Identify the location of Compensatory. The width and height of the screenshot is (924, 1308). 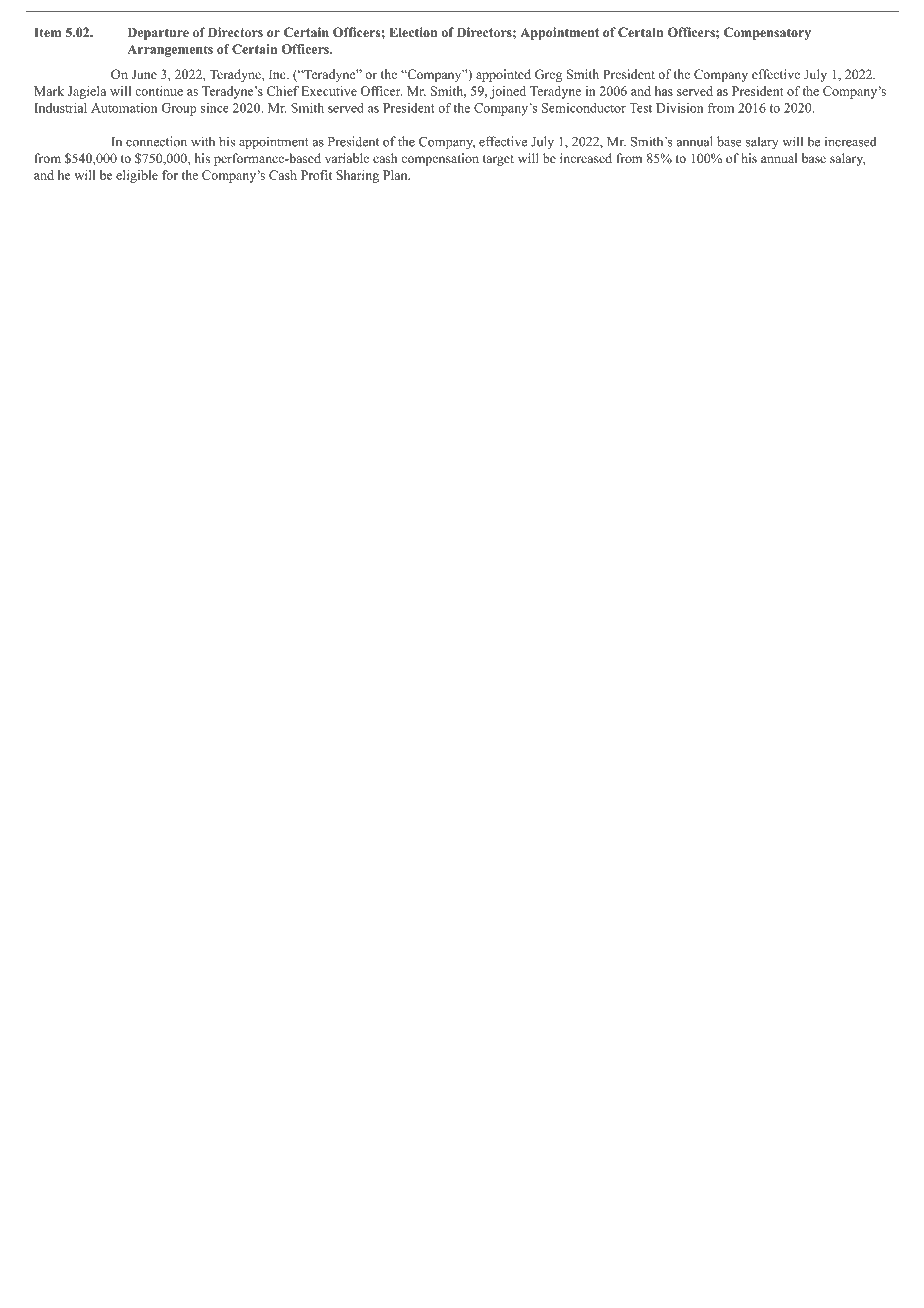
(767, 33).
